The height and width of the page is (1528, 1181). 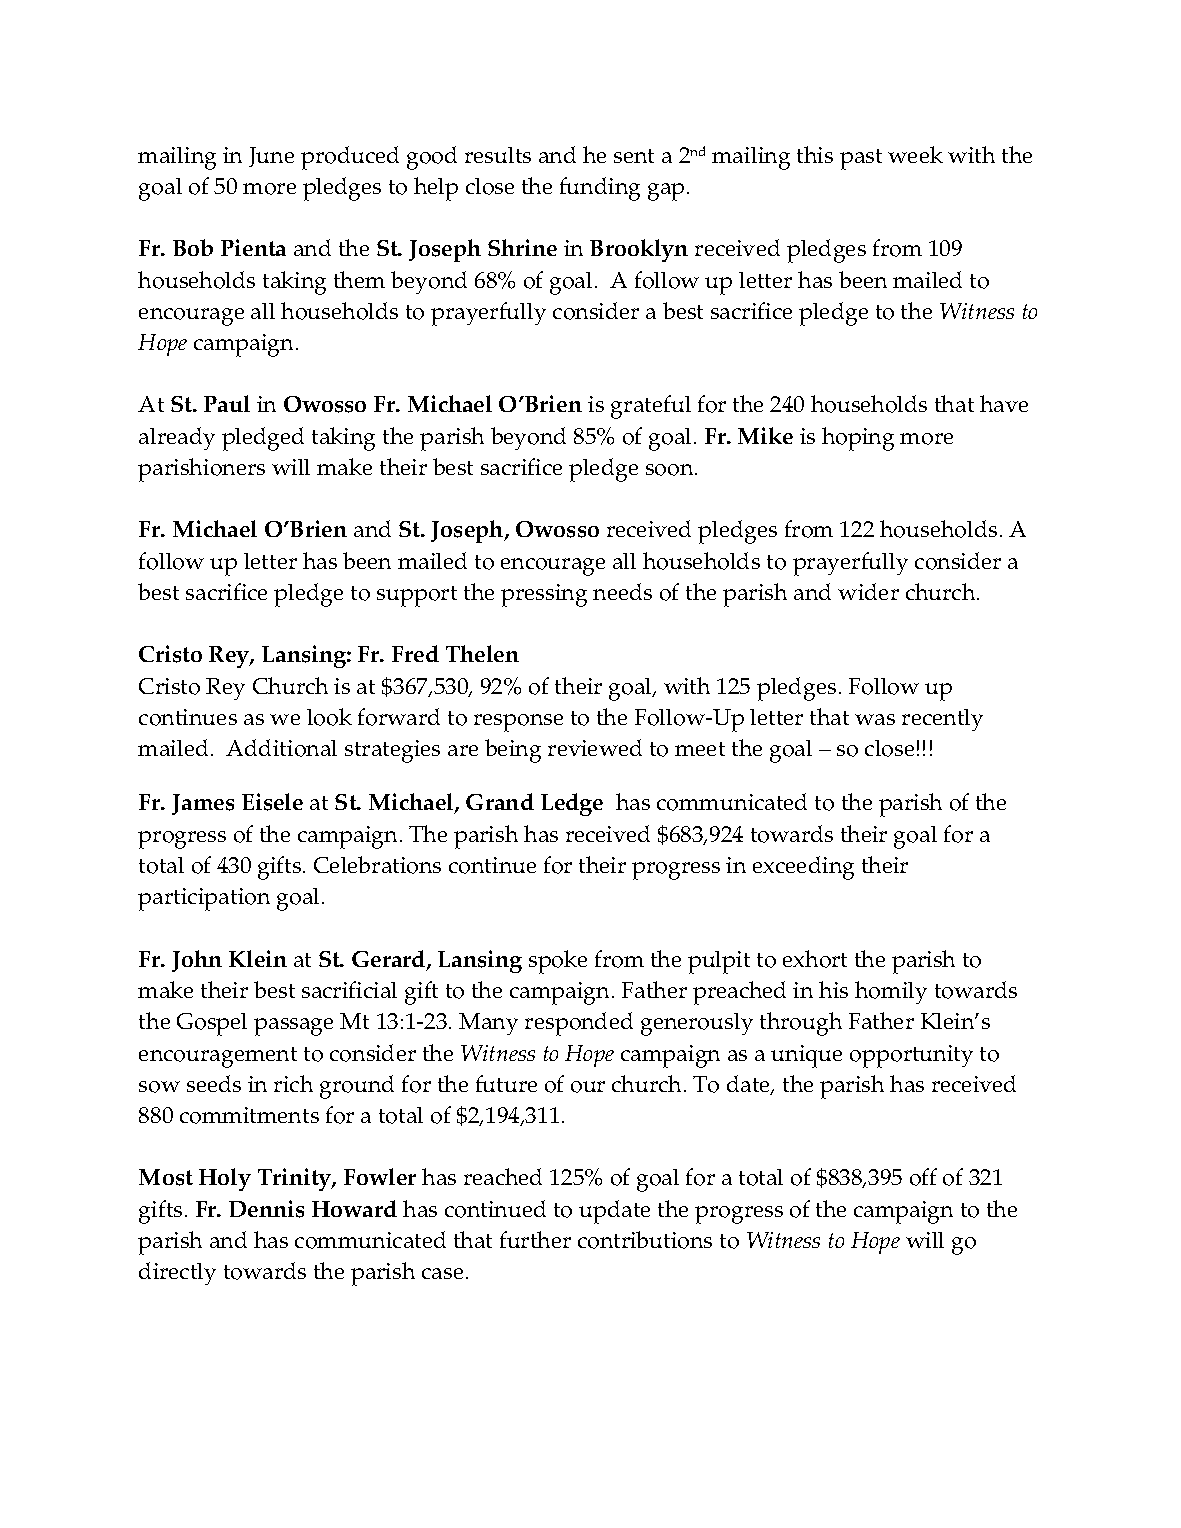 What do you see at coordinates (915, 154) in the page?
I see `week` at bounding box center [915, 154].
